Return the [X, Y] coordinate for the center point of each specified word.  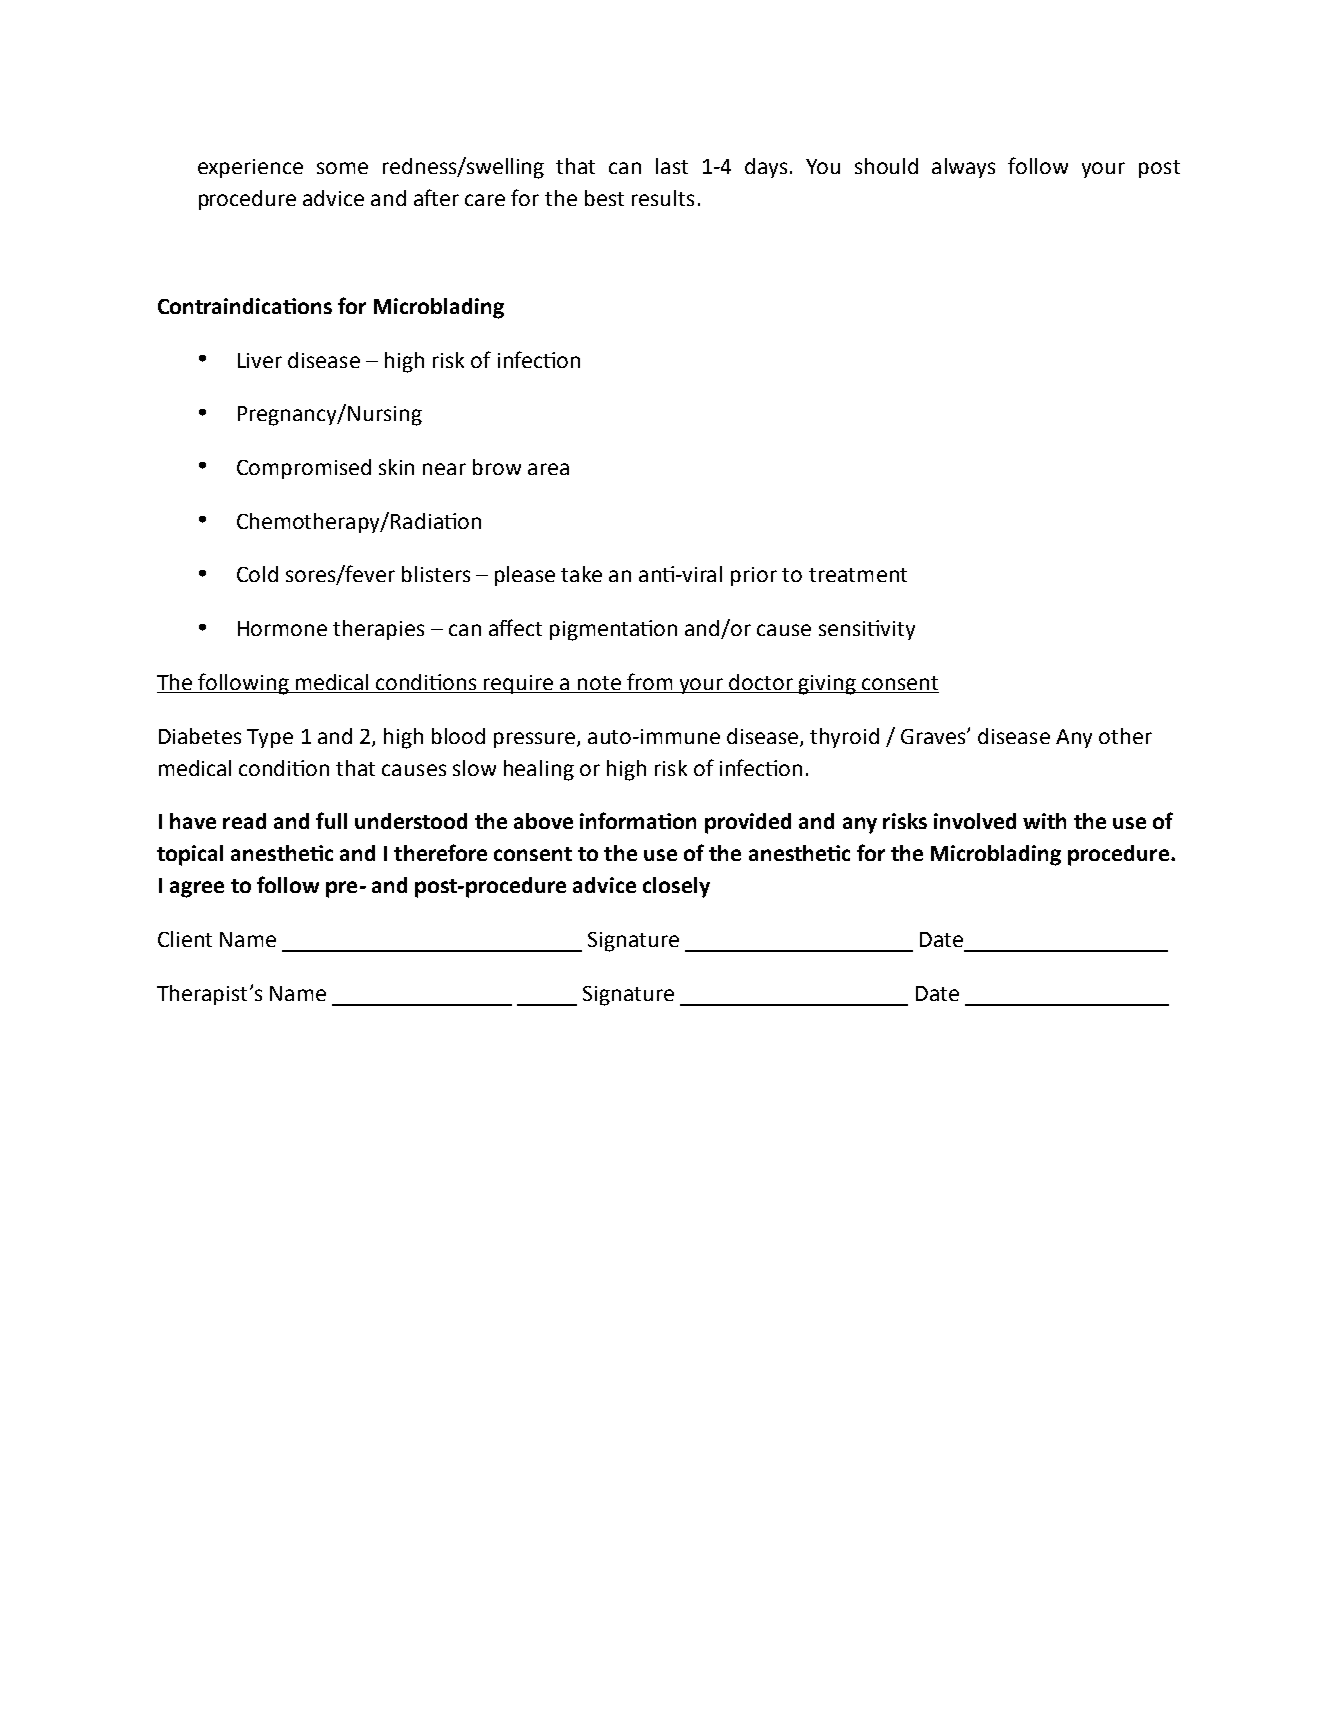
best [604, 198]
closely [676, 887]
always [963, 168]
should [886, 166]
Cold [257, 574]
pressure [536, 740]
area [548, 469]
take [581, 574]
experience [250, 168]
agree [197, 889]
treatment [858, 575]
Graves [934, 736]
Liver [260, 360]
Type [270, 738]
